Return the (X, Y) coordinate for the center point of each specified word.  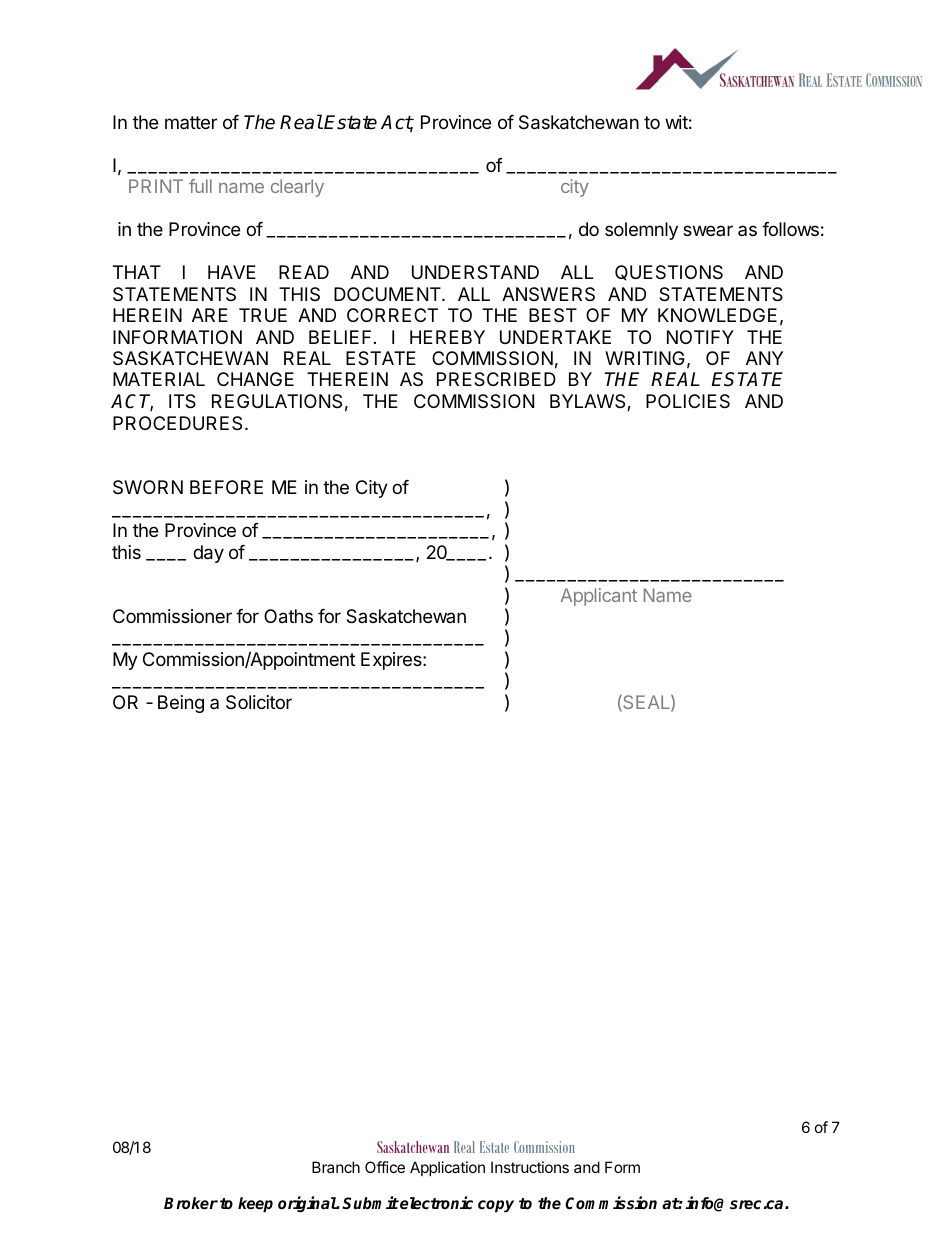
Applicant (599, 597)
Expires (392, 661)
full (200, 186)
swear (708, 230)
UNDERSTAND (475, 272)
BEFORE (226, 487)
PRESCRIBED (496, 379)
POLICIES (688, 401)
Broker (191, 1203)
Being (181, 704)
